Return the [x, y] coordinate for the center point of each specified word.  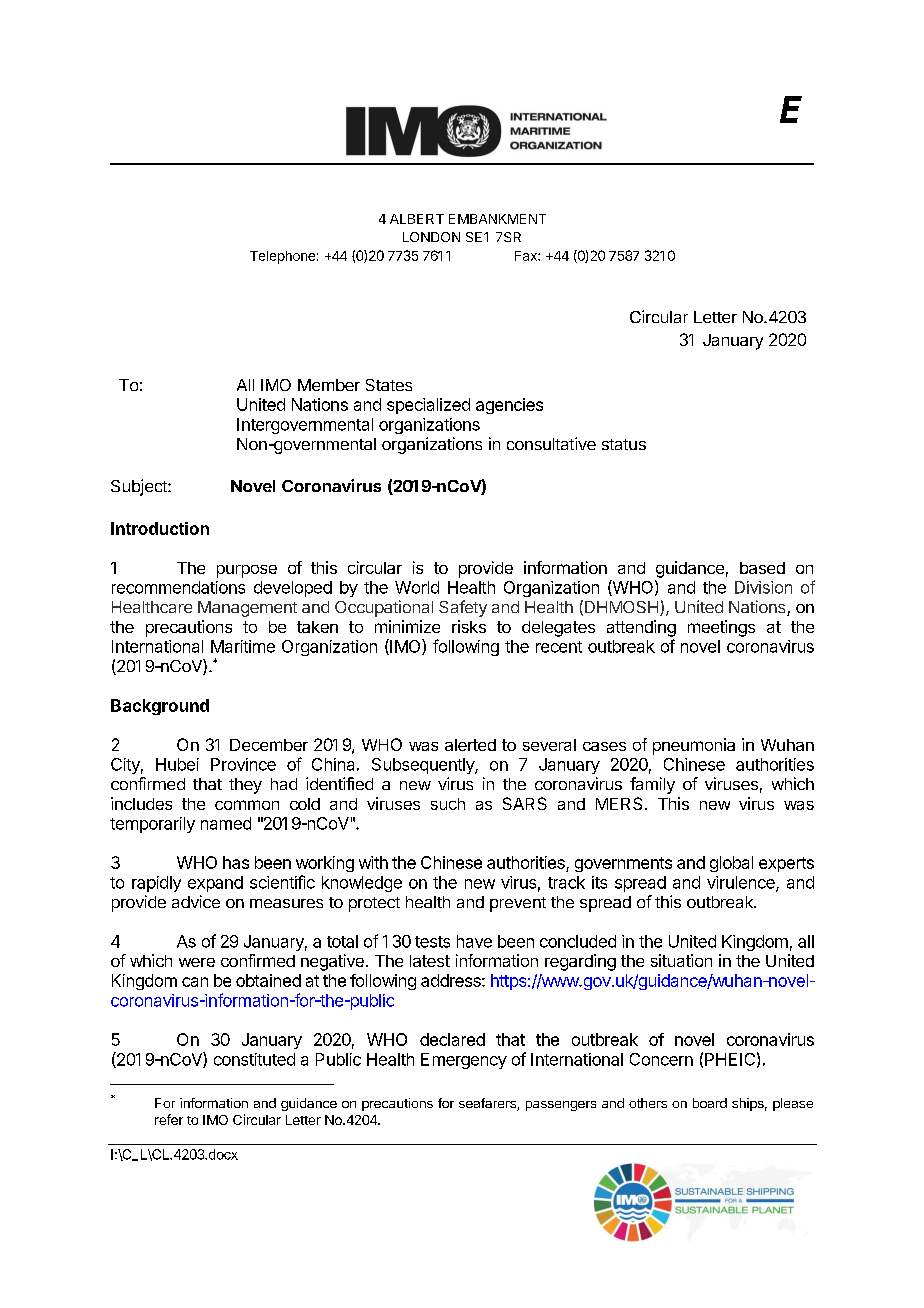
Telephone [282, 257]
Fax [527, 256]
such [448, 804]
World [417, 587]
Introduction [160, 528]
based [762, 568]
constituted [254, 1059]
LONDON [431, 237]
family [652, 785]
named [226, 823]
